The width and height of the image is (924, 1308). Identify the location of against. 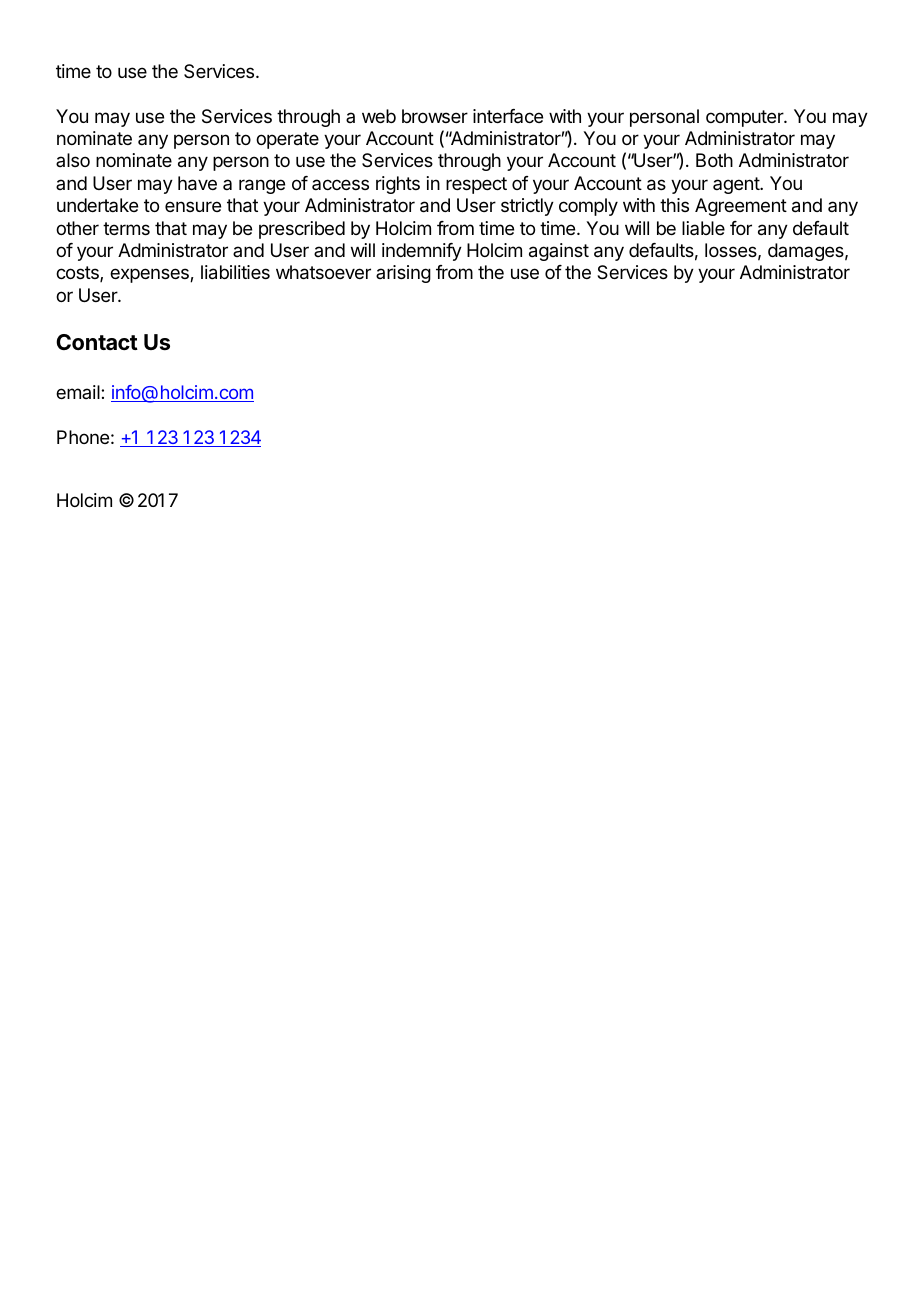
(559, 252).
